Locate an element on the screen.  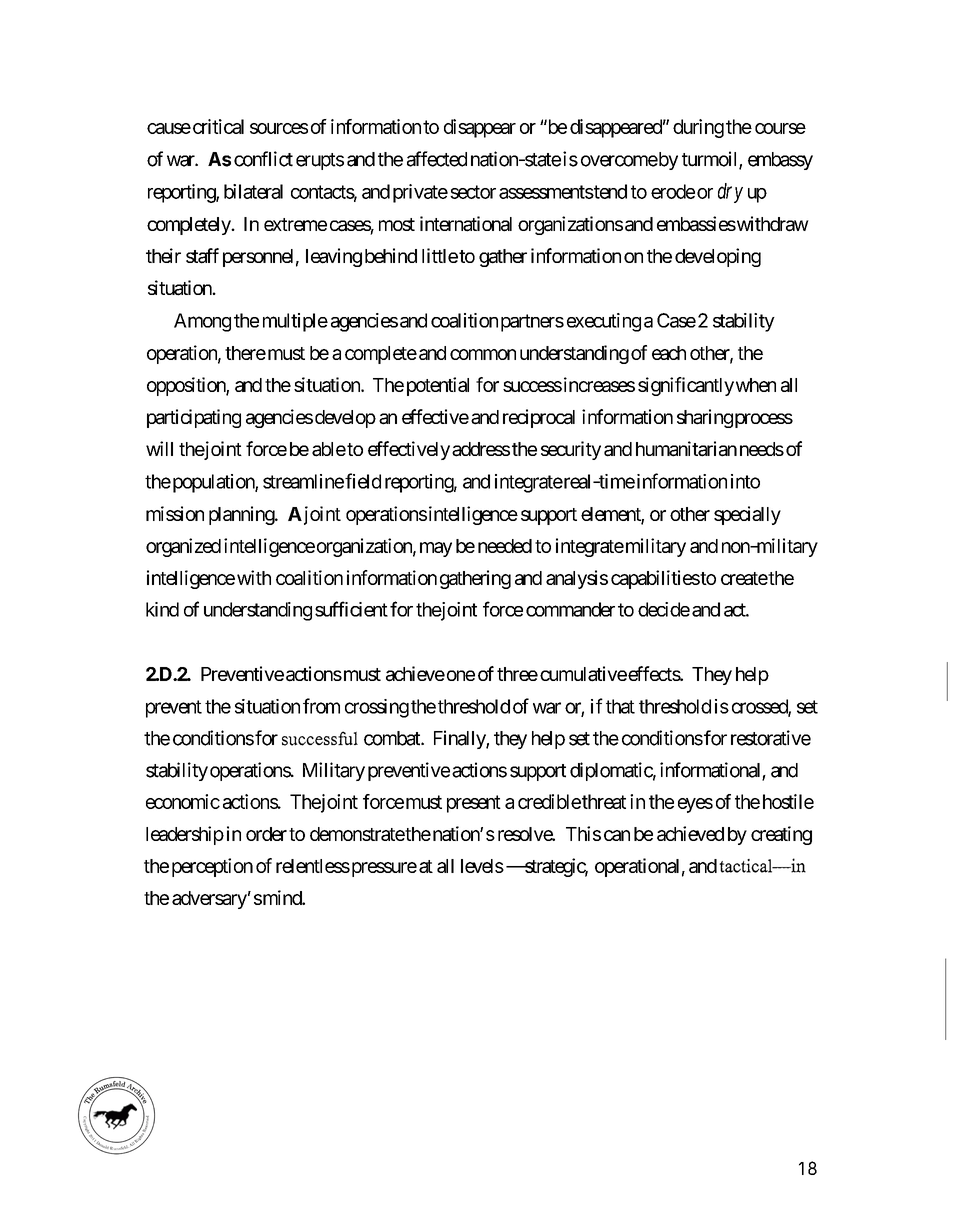
crossing is located at coordinates (377, 708).
